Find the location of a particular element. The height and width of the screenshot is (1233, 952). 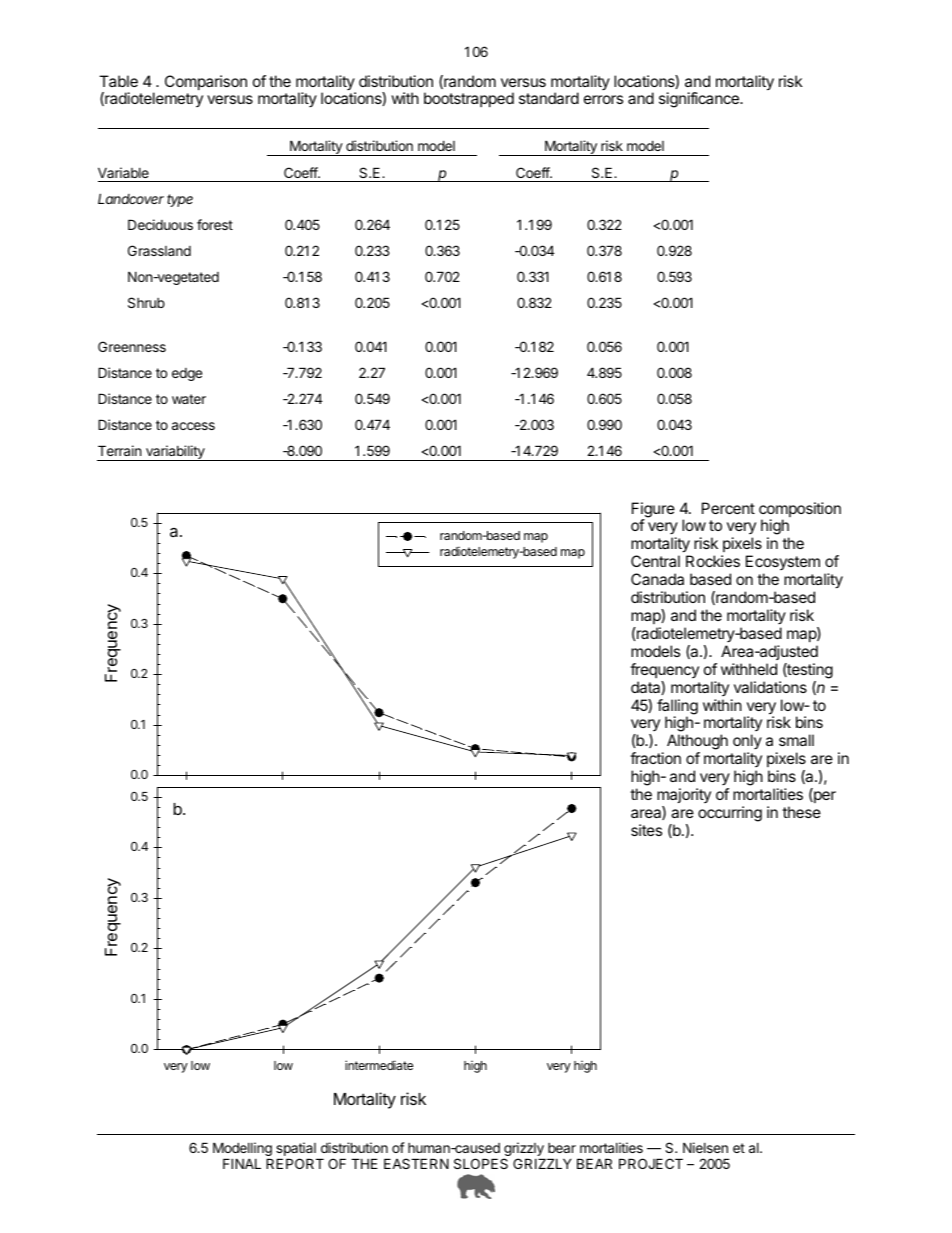

Comparison is located at coordinates (206, 82).
